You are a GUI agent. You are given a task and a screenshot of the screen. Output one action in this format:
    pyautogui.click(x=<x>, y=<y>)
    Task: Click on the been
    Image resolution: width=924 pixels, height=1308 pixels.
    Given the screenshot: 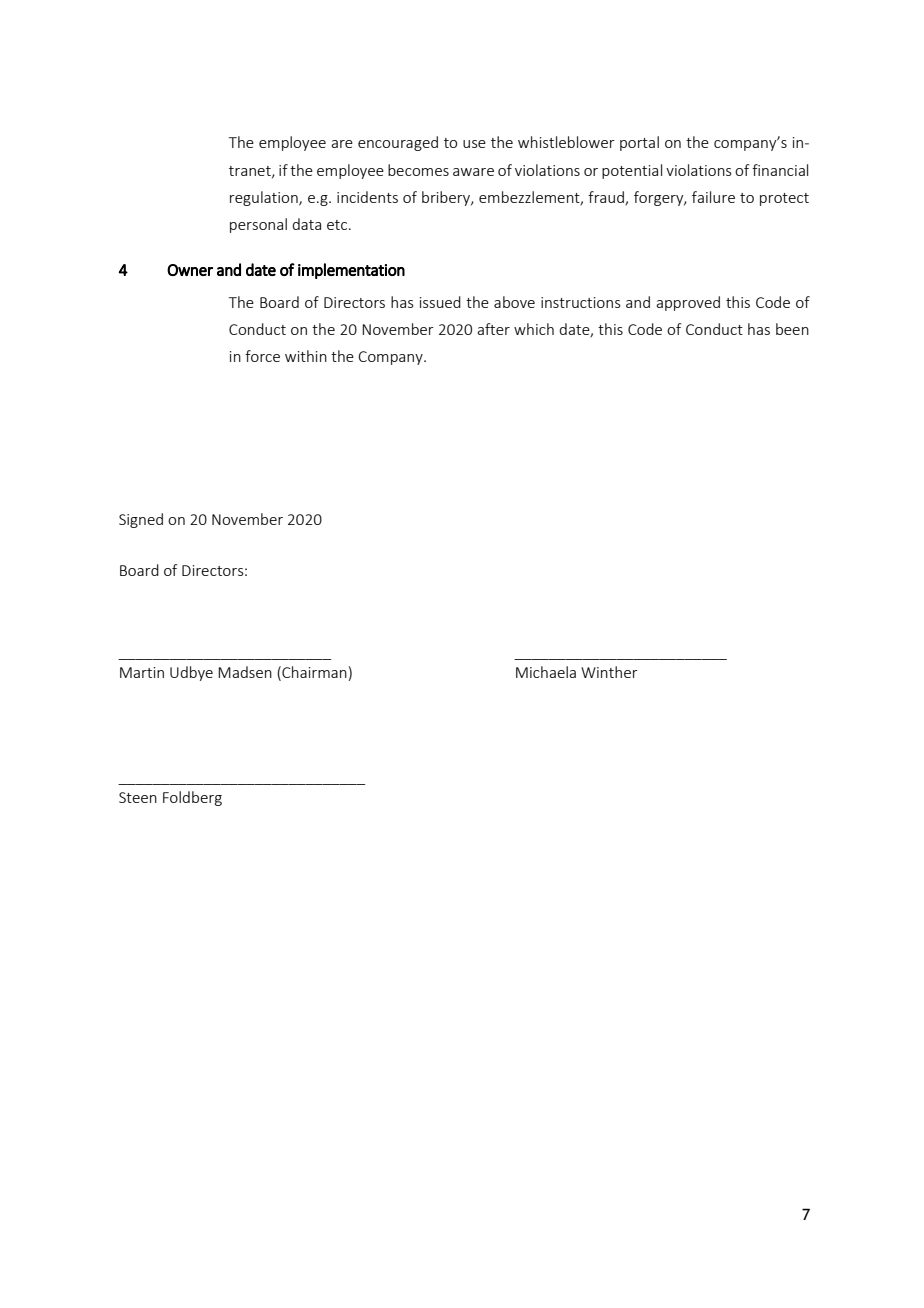 What is the action you would take?
    pyautogui.click(x=792, y=329)
